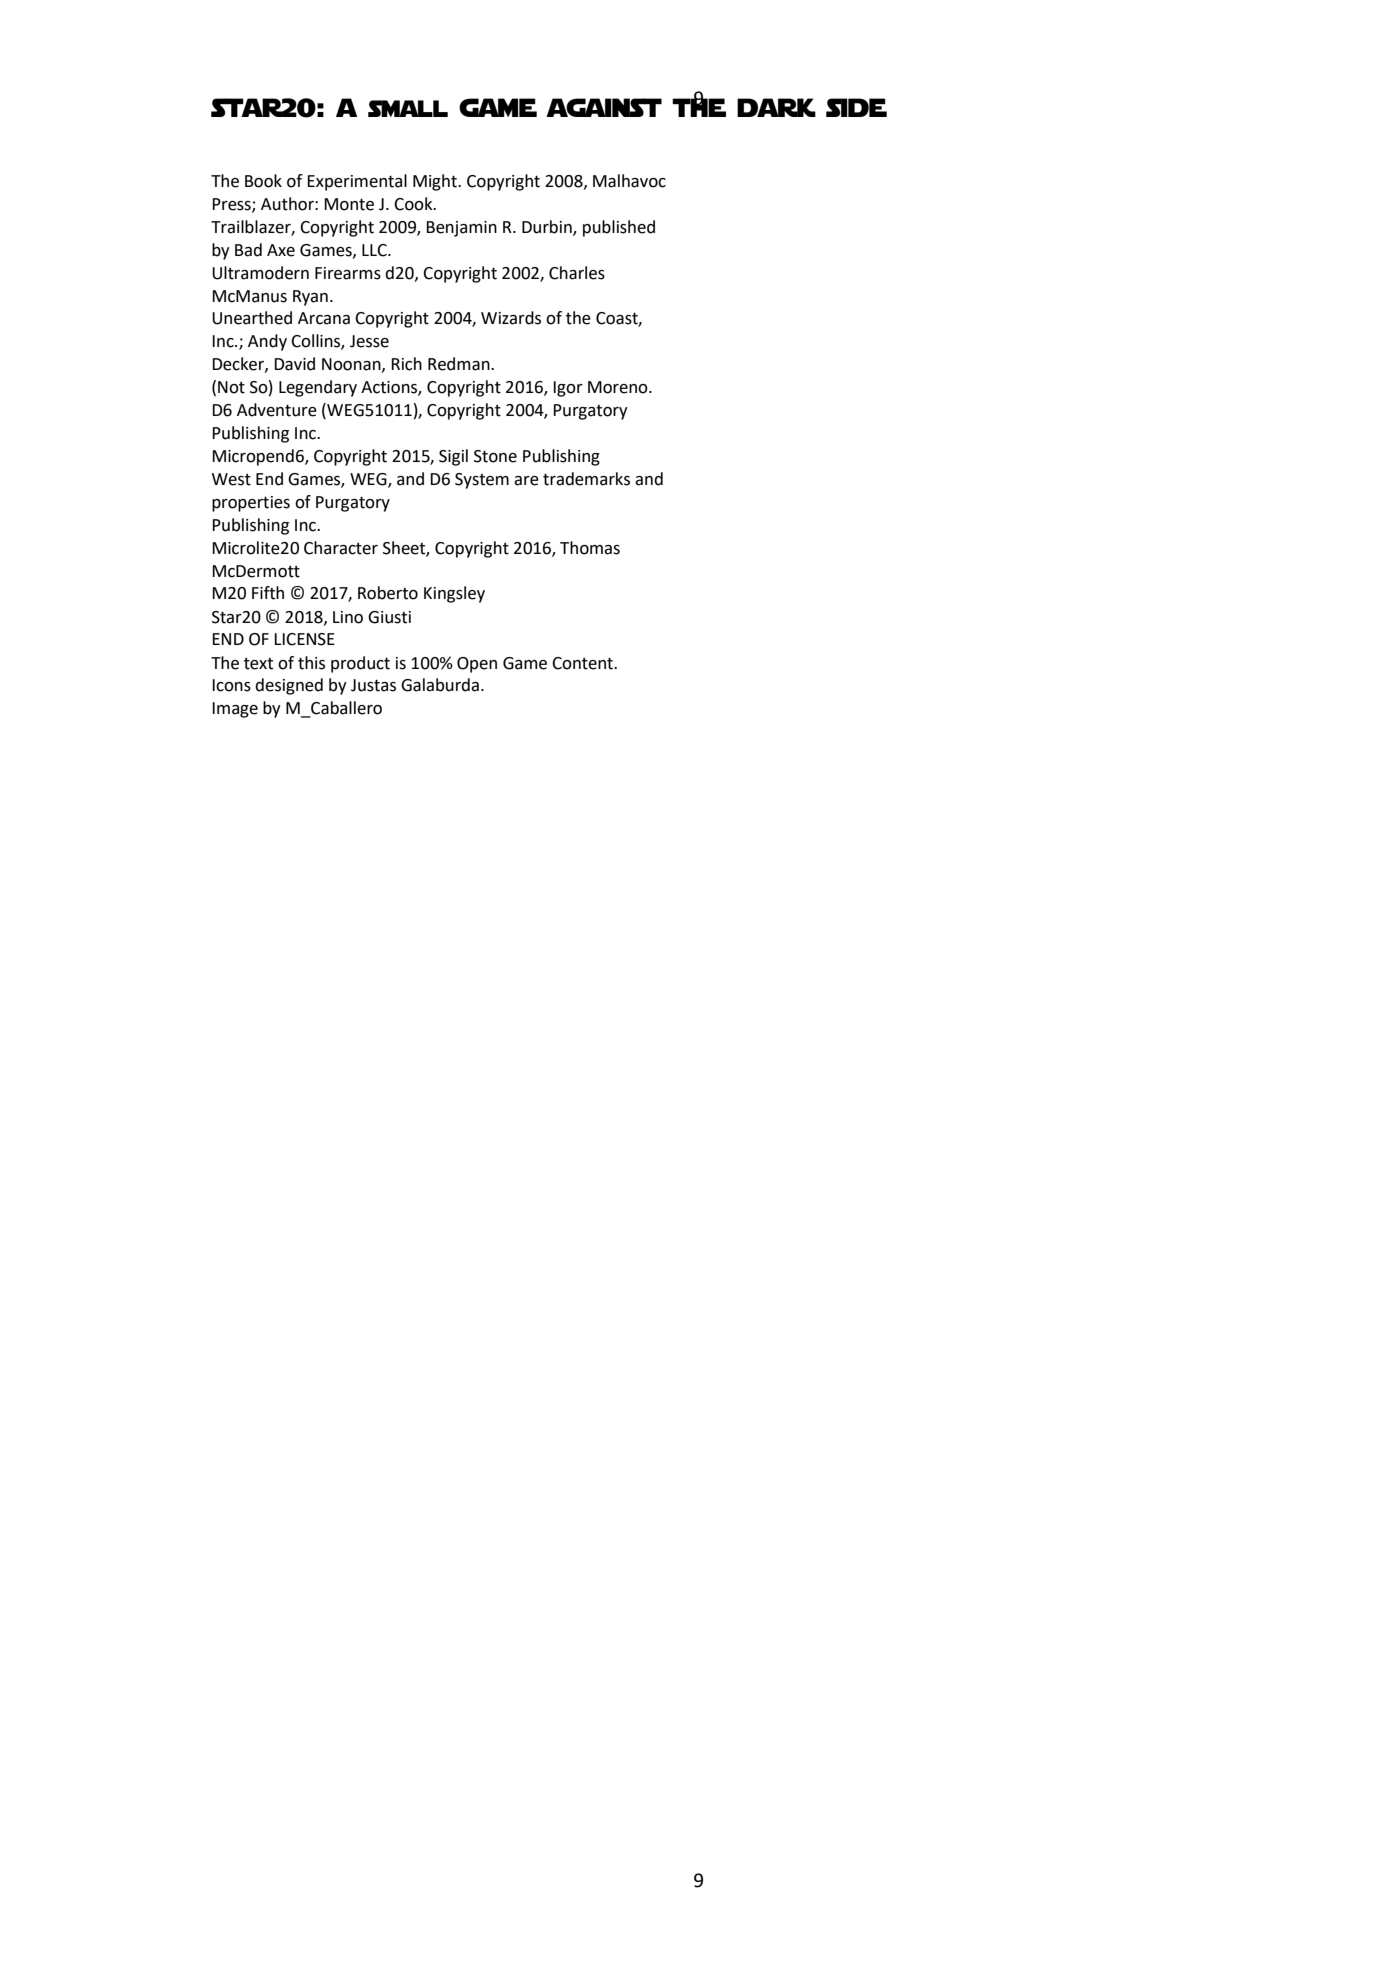 Image resolution: width=1398 pixels, height=1977 pixels. Describe the element at coordinates (604, 107) in the document. I see `against` at that location.
